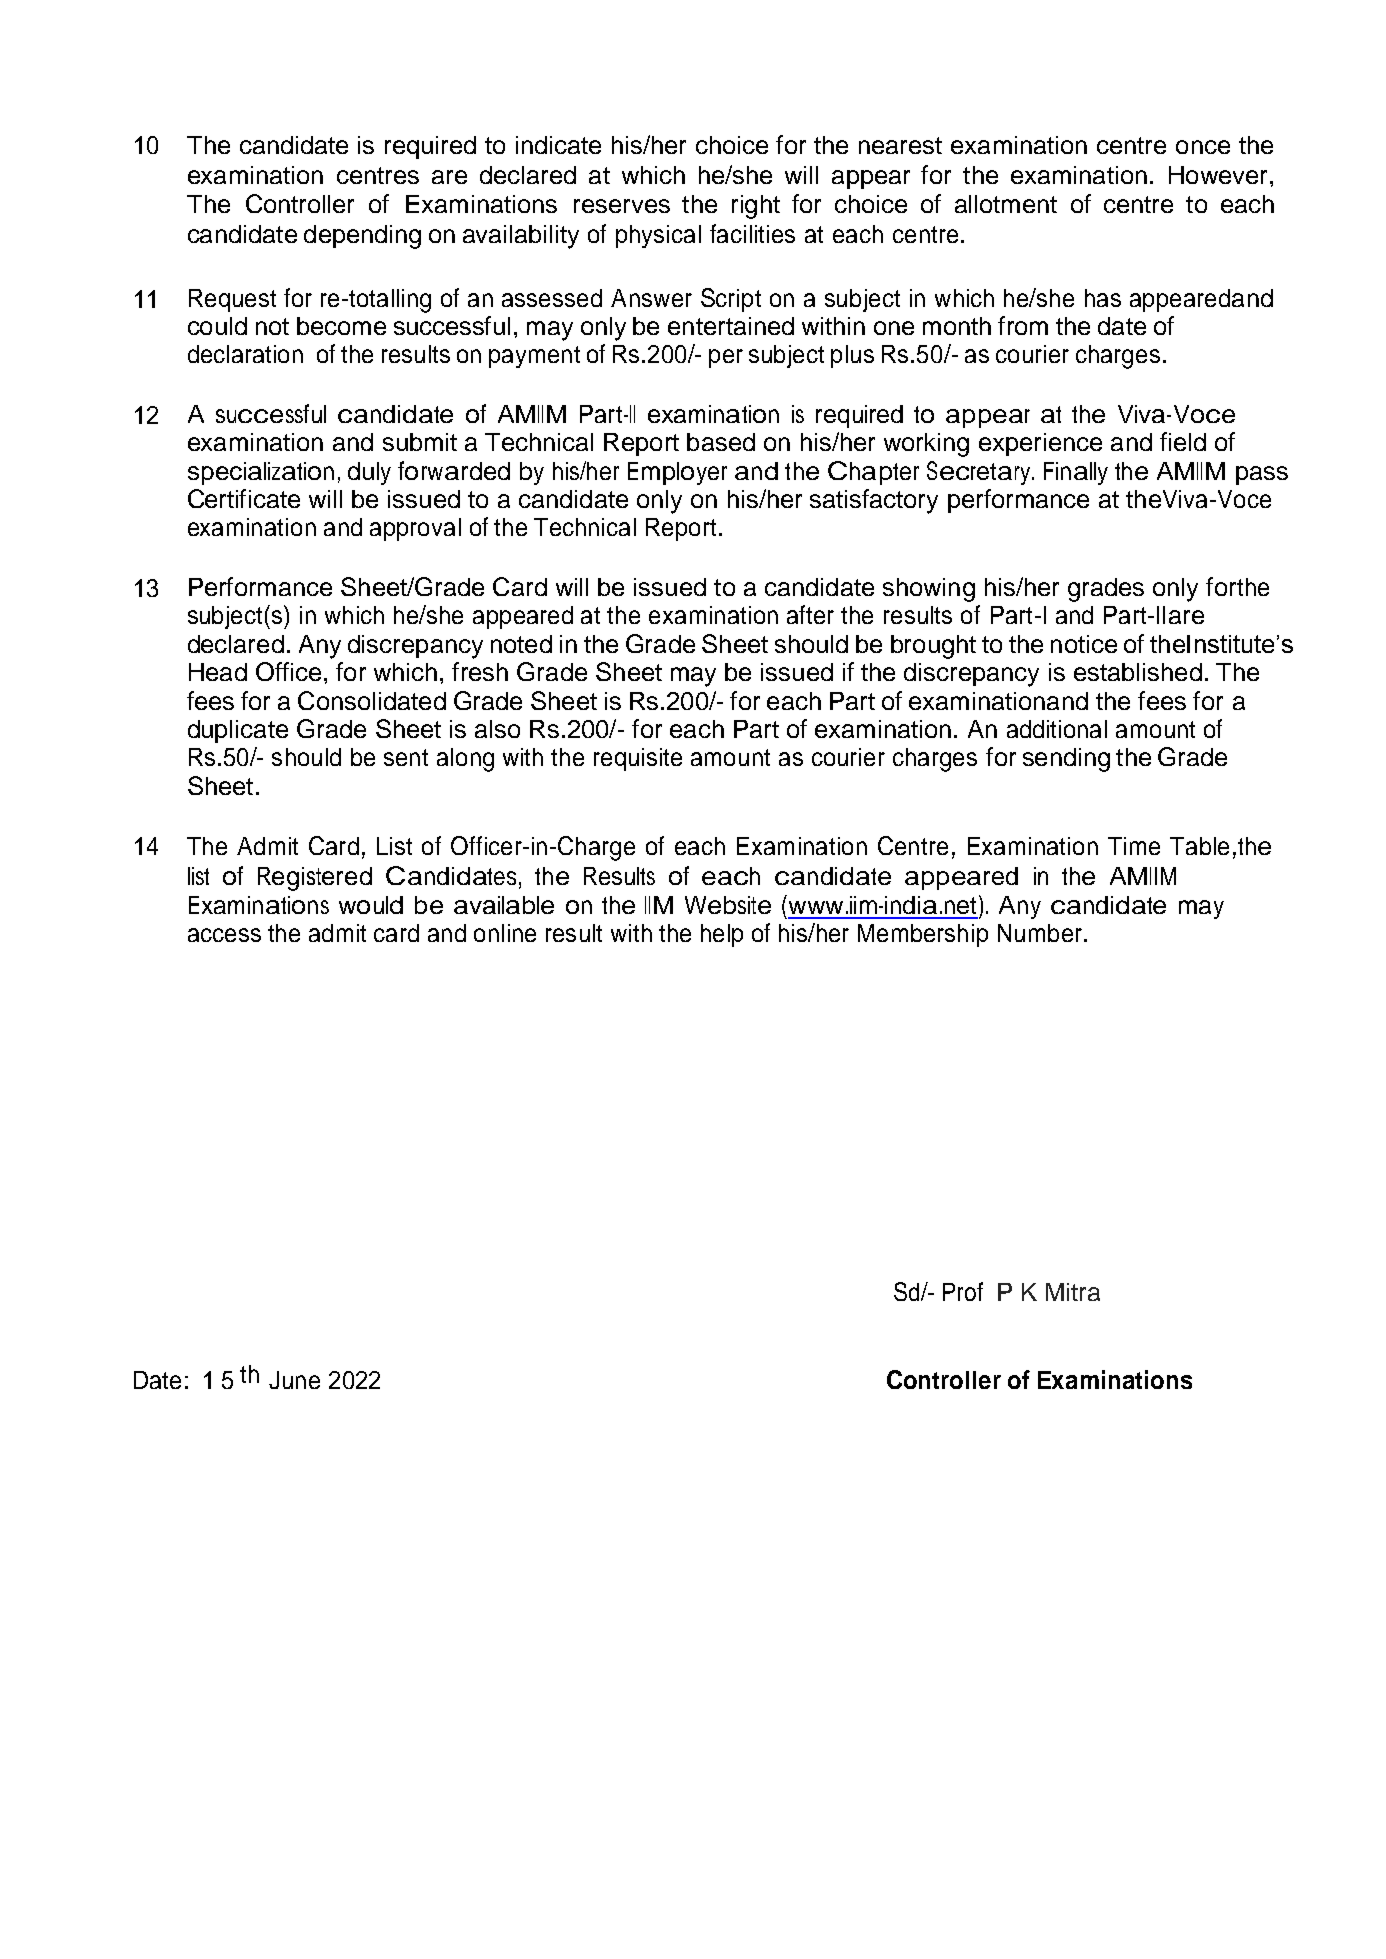  What do you see at coordinates (294, 1380) in the screenshot?
I see `June` at bounding box center [294, 1380].
